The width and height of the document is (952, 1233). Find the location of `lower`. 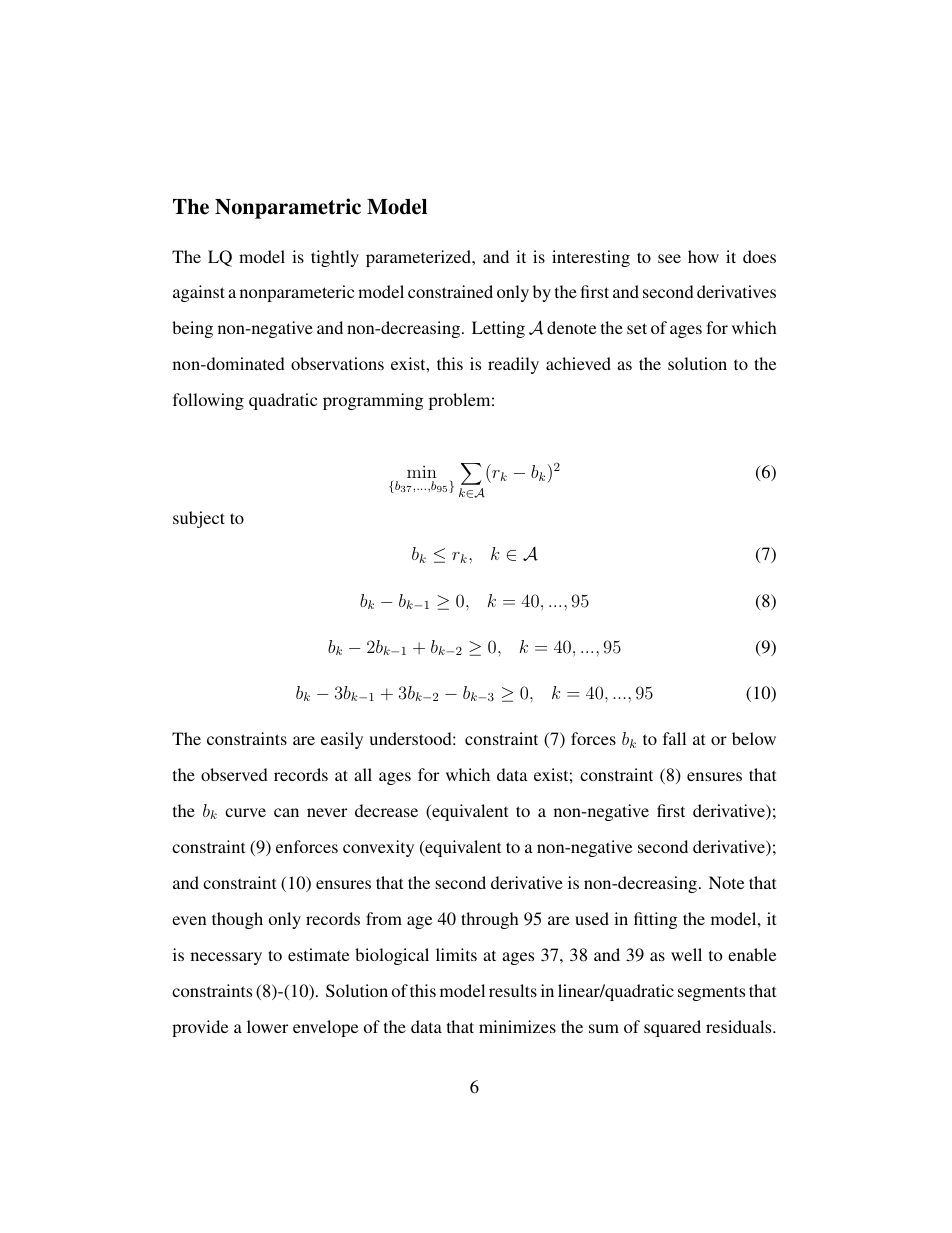

lower is located at coordinates (267, 1026).
